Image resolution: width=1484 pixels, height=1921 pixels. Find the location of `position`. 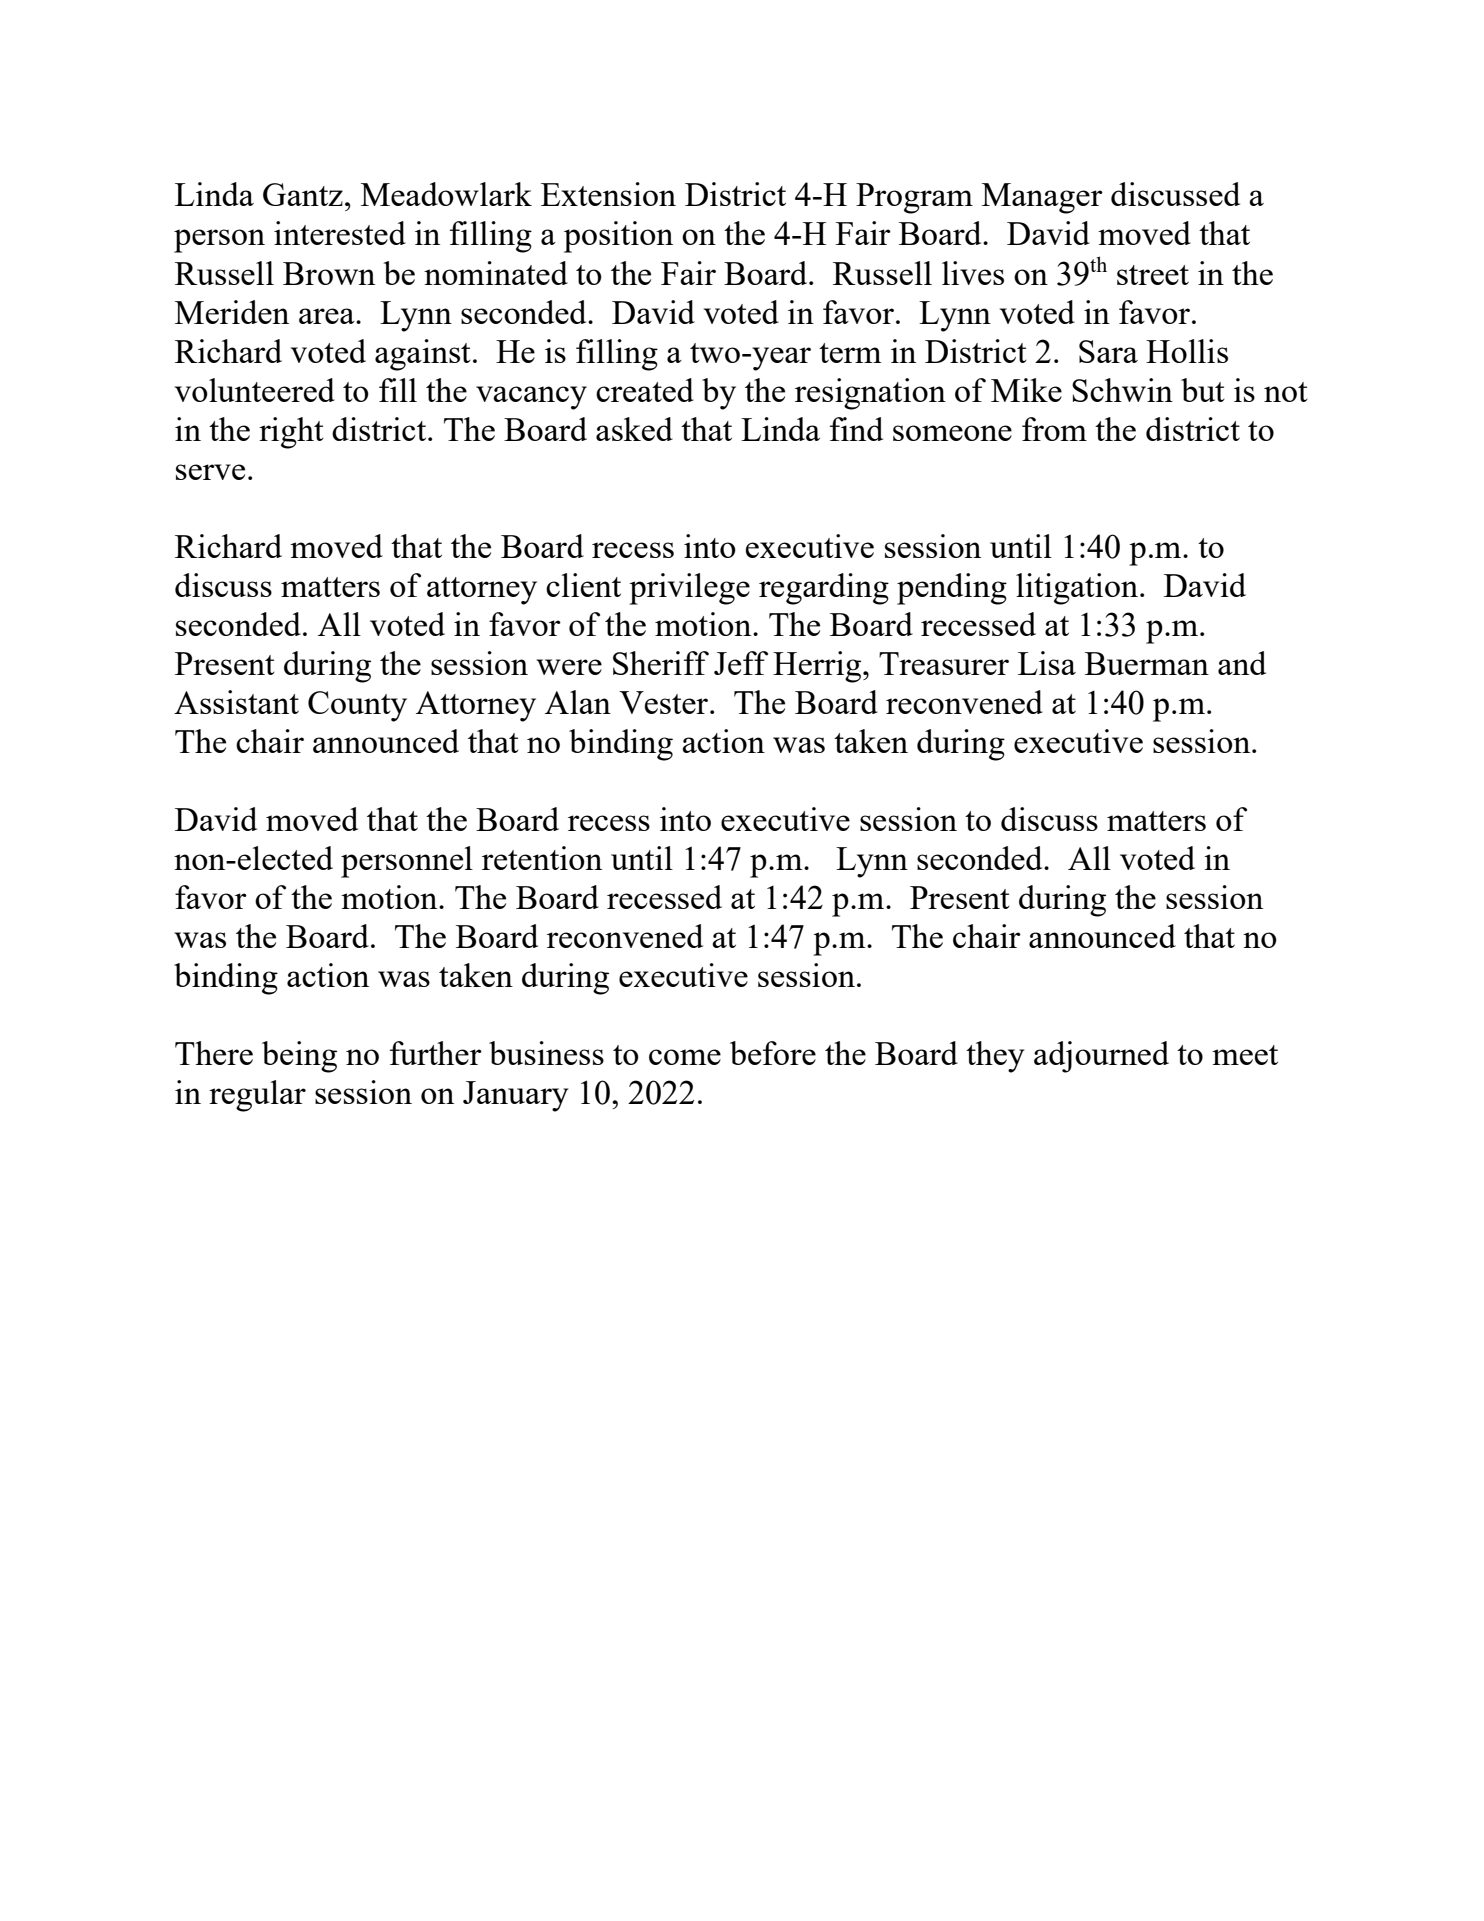

position is located at coordinates (618, 237).
